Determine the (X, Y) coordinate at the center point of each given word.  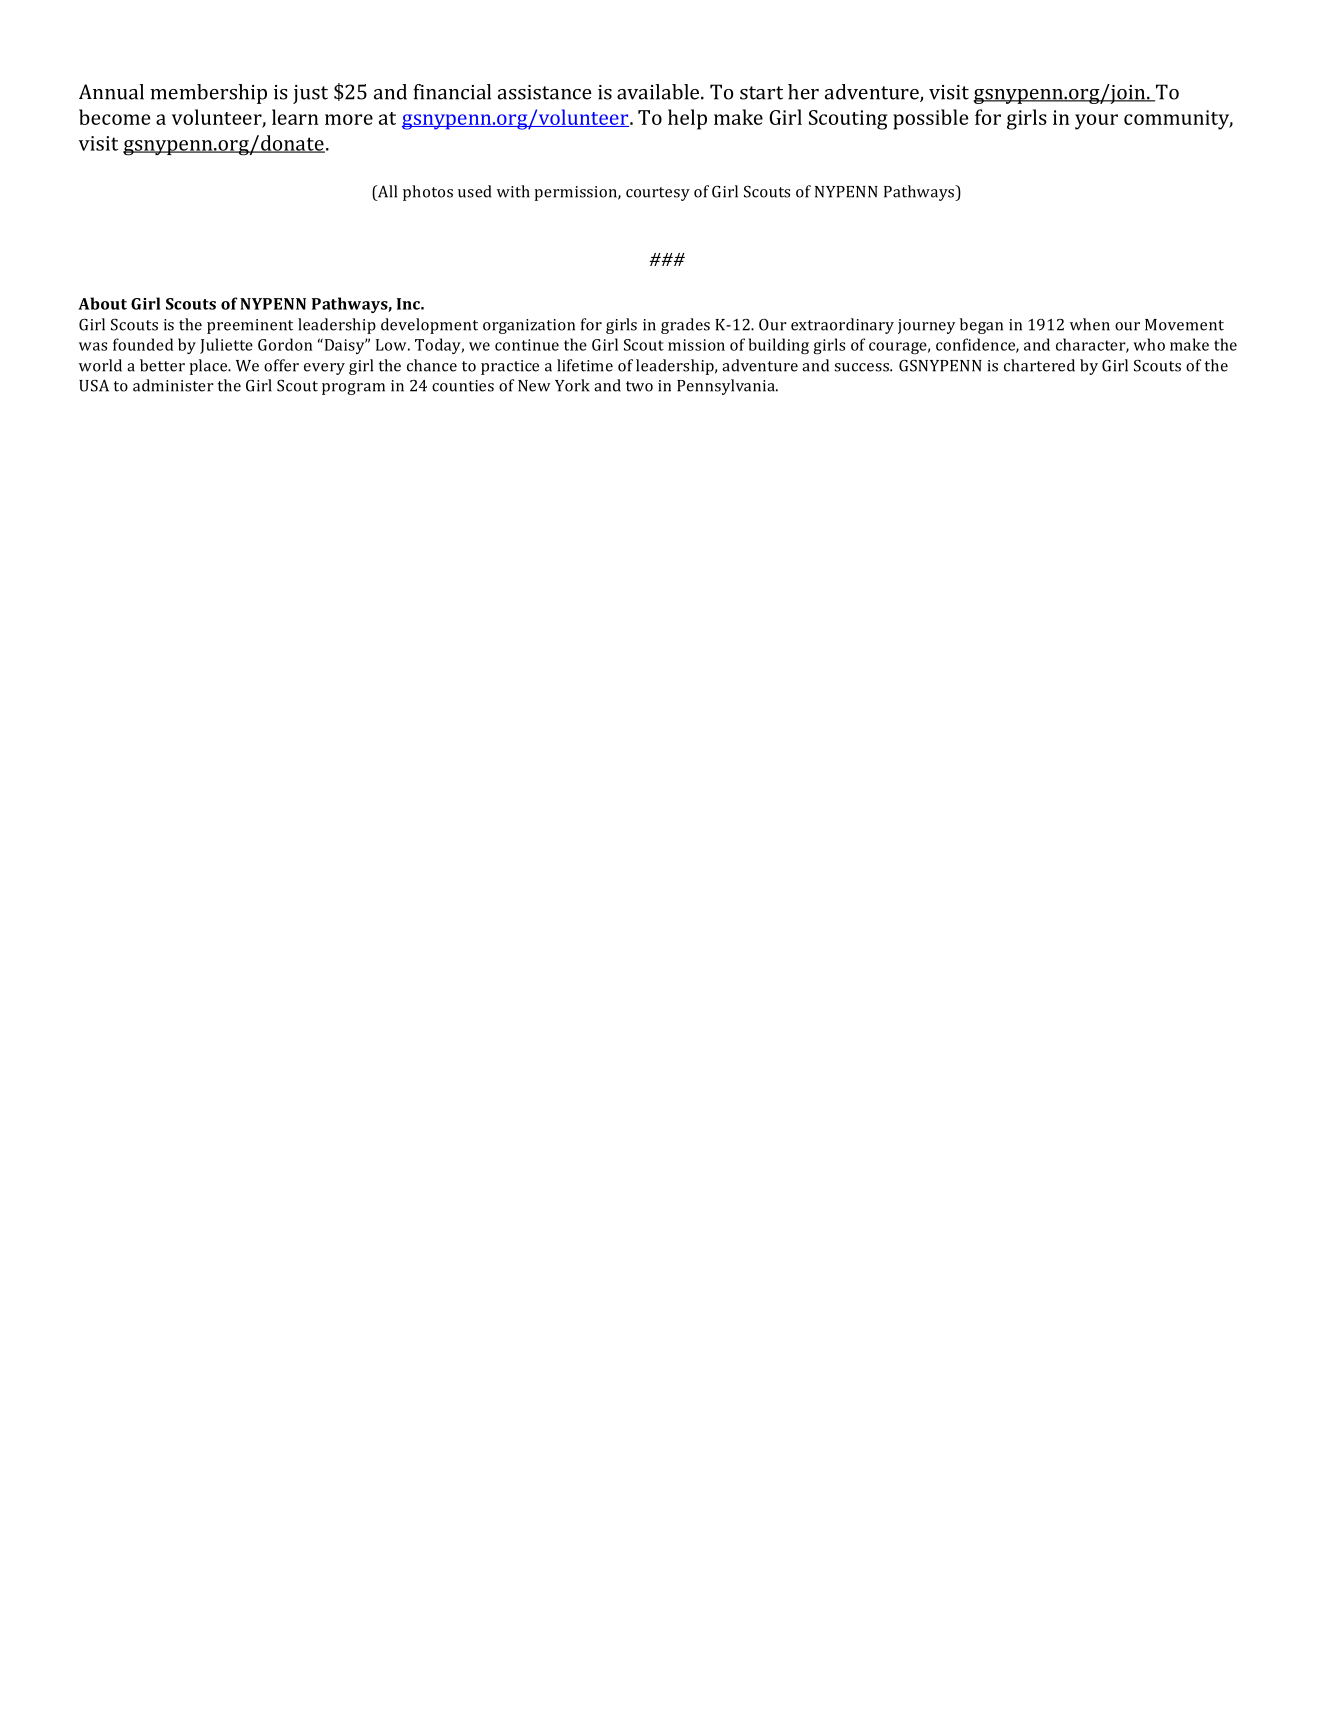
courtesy (658, 194)
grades (685, 326)
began (981, 326)
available (658, 92)
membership (208, 94)
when (1090, 324)
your (1096, 122)
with (513, 191)
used (474, 191)
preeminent (250, 326)
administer (173, 385)
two (639, 386)
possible (930, 119)
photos (428, 193)
